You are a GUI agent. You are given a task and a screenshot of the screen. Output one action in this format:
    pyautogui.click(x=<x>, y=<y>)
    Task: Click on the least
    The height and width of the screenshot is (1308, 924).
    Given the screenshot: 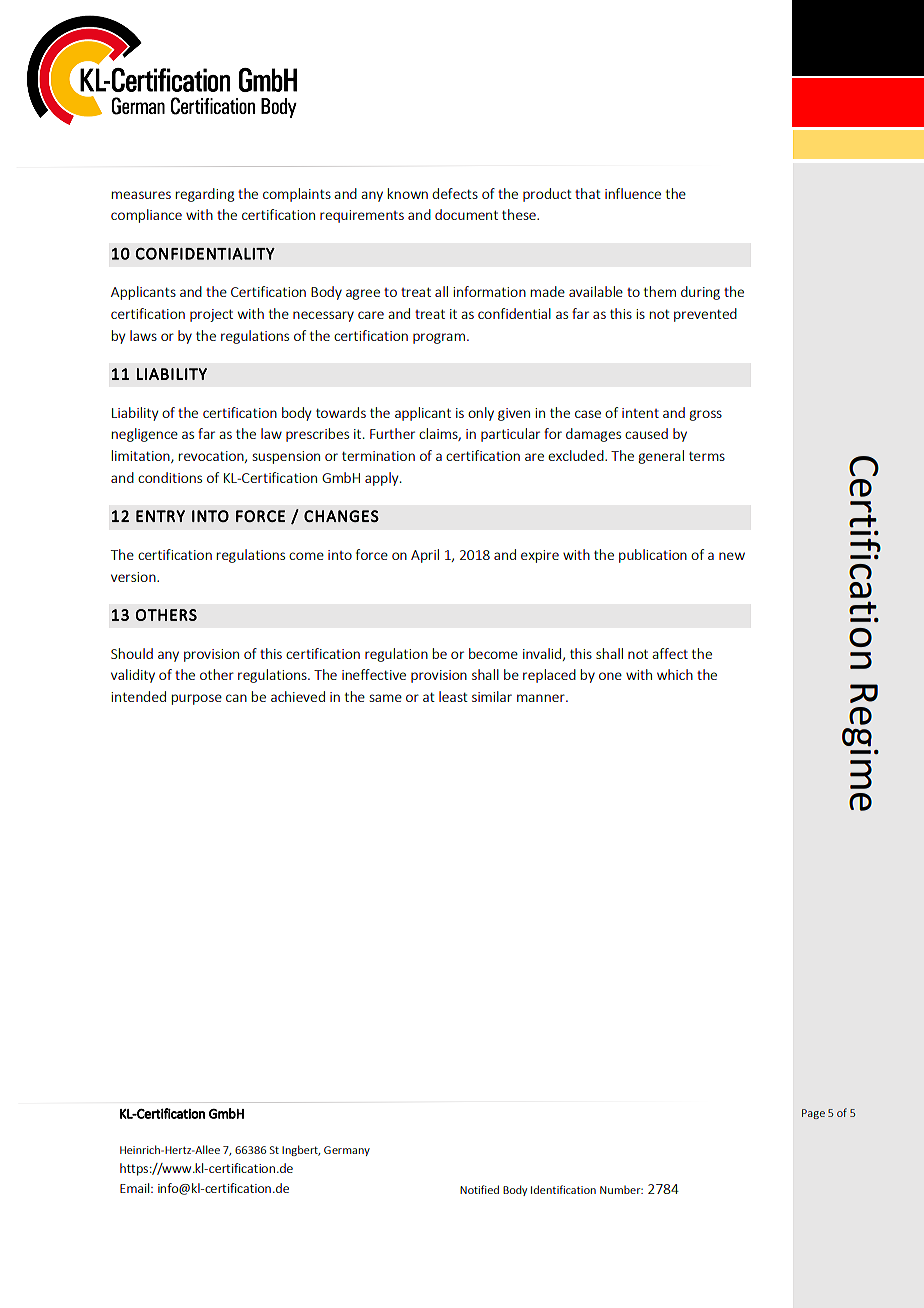 What is the action you would take?
    pyautogui.click(x=453, y=696)
